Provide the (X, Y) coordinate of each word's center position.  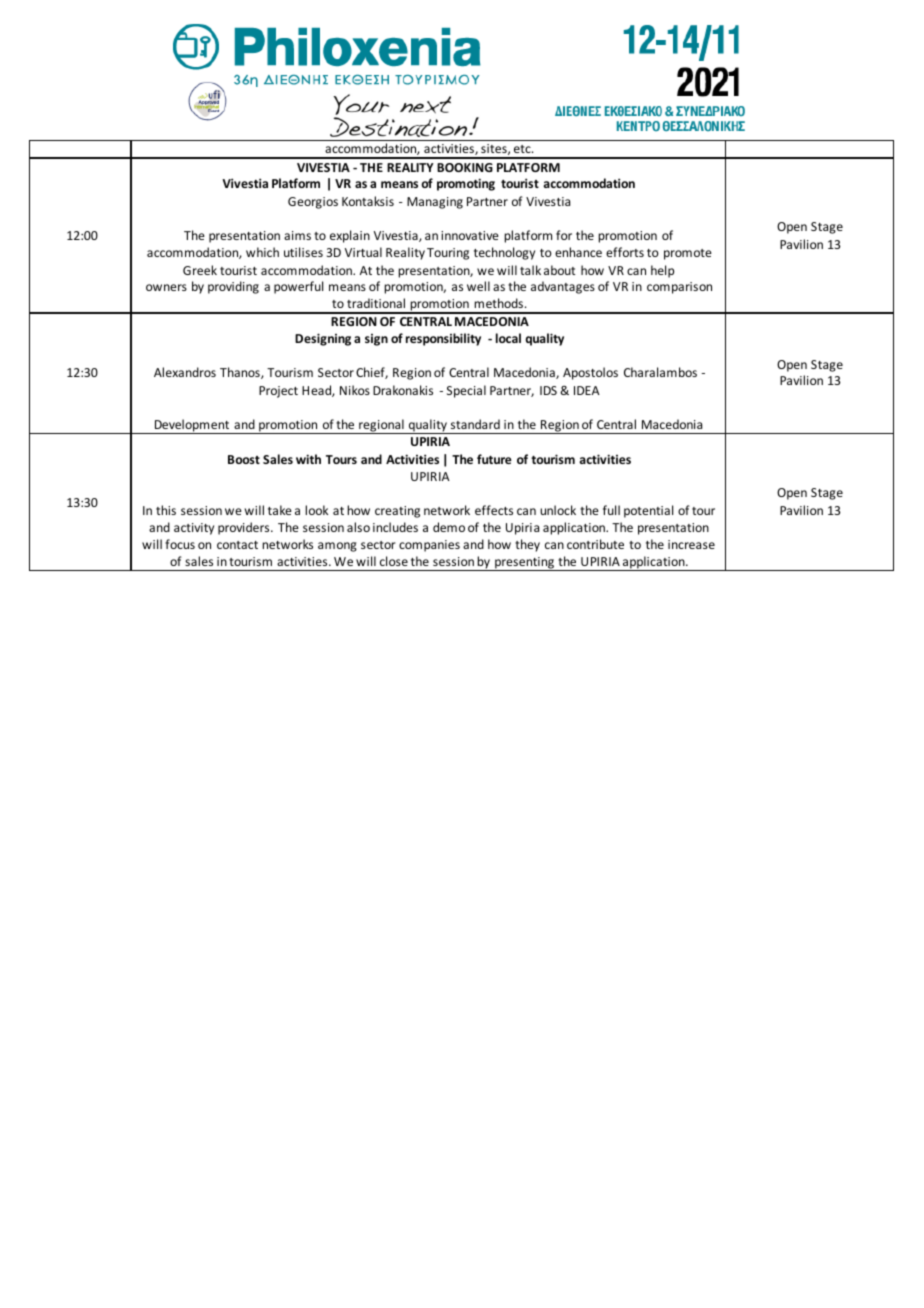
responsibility (443, 339)
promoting (466, 184)
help (662, 271)
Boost (244, 459)
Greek (200, 270)
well (478, 286)
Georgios (313, 203)
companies (429, 546)
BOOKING (465, 167)
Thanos (241, 373)
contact (237, 545)
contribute (595, 544)
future (494, 459)
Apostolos (590, 373)
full (611, 510)
